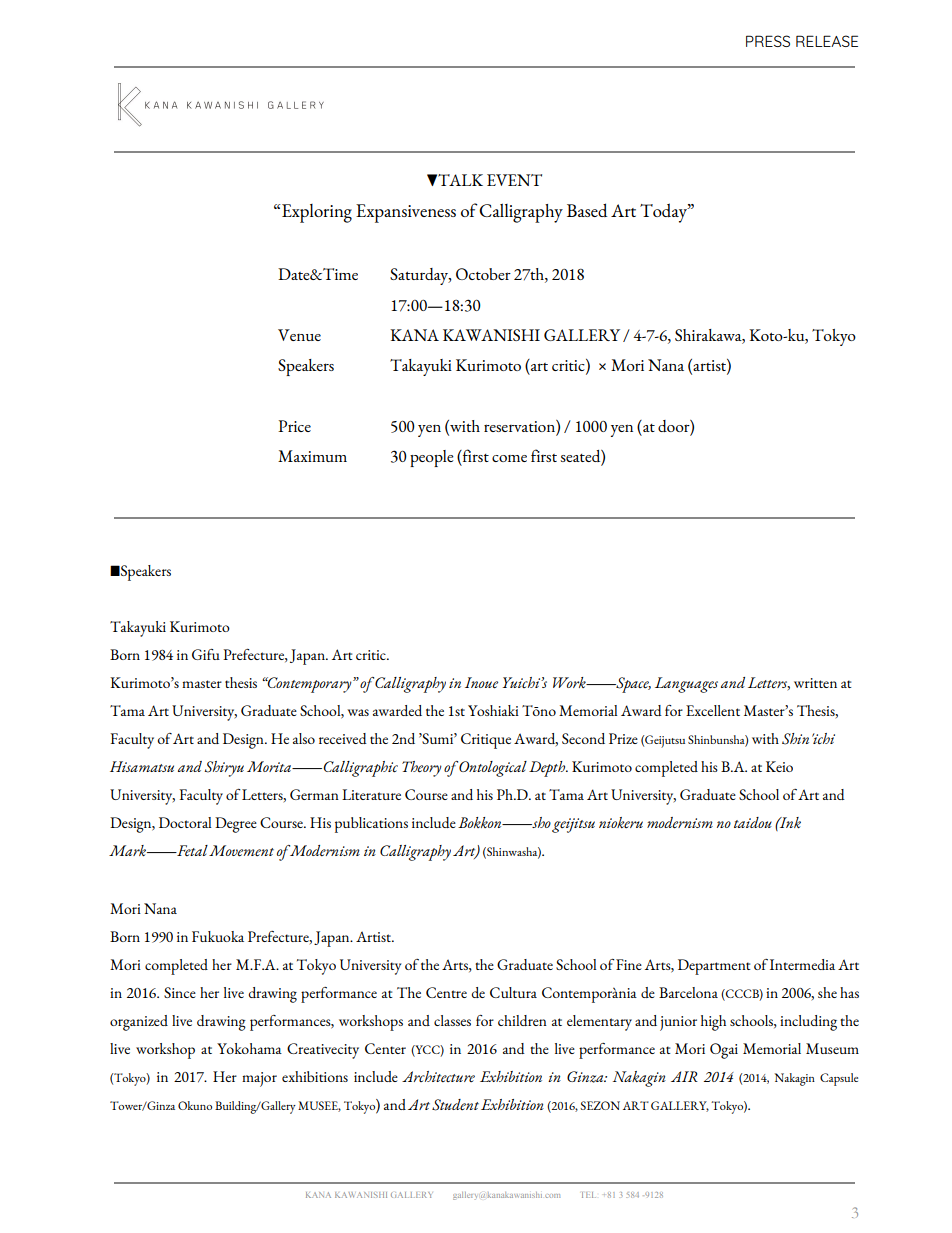 The image size is (952, 1233). What do you see at coordinates (304, 738) in the screenshot?
I see `also` at bounding box center [304, 738].
